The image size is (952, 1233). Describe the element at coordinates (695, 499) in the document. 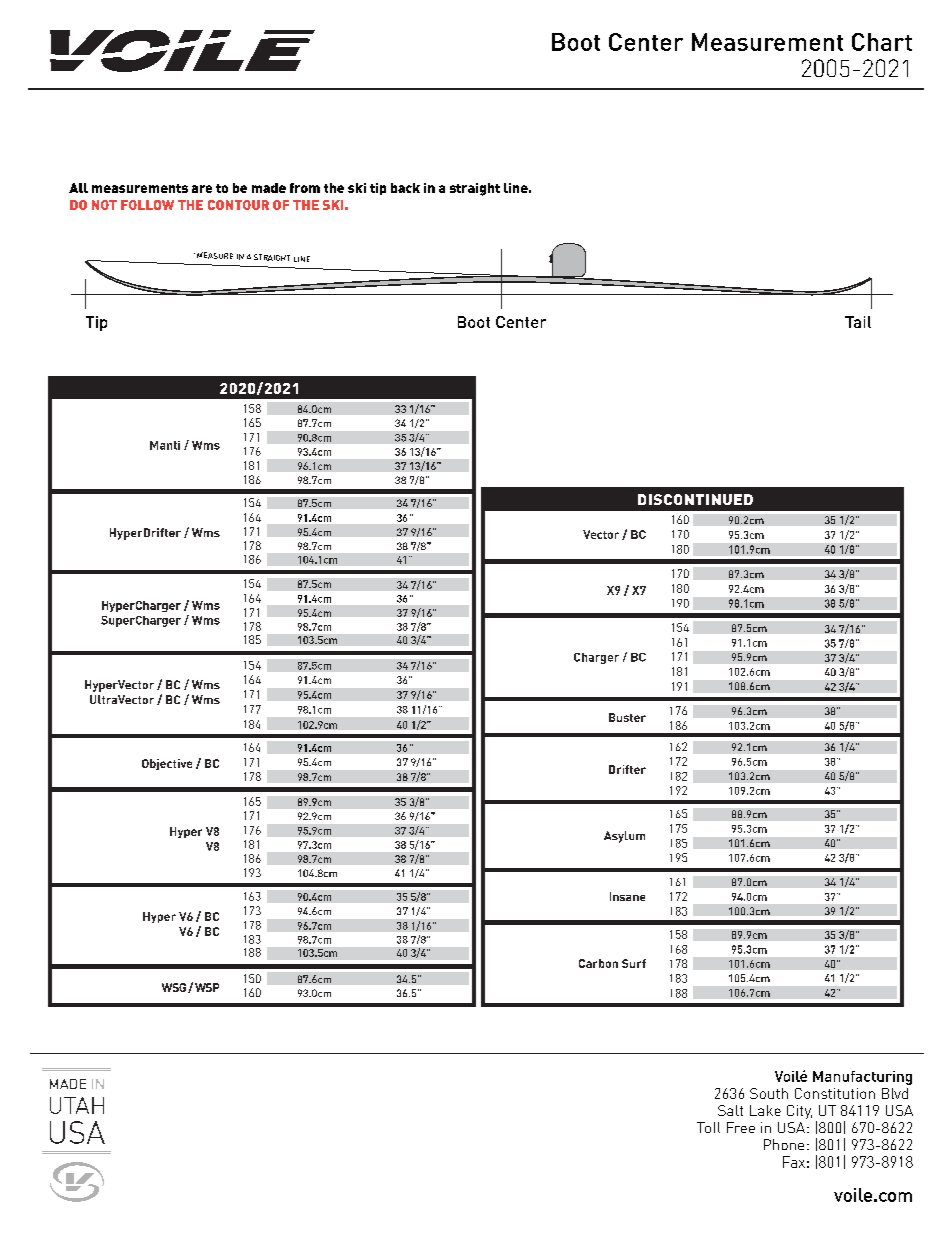

I see `DISCONTINUED` at that location.
